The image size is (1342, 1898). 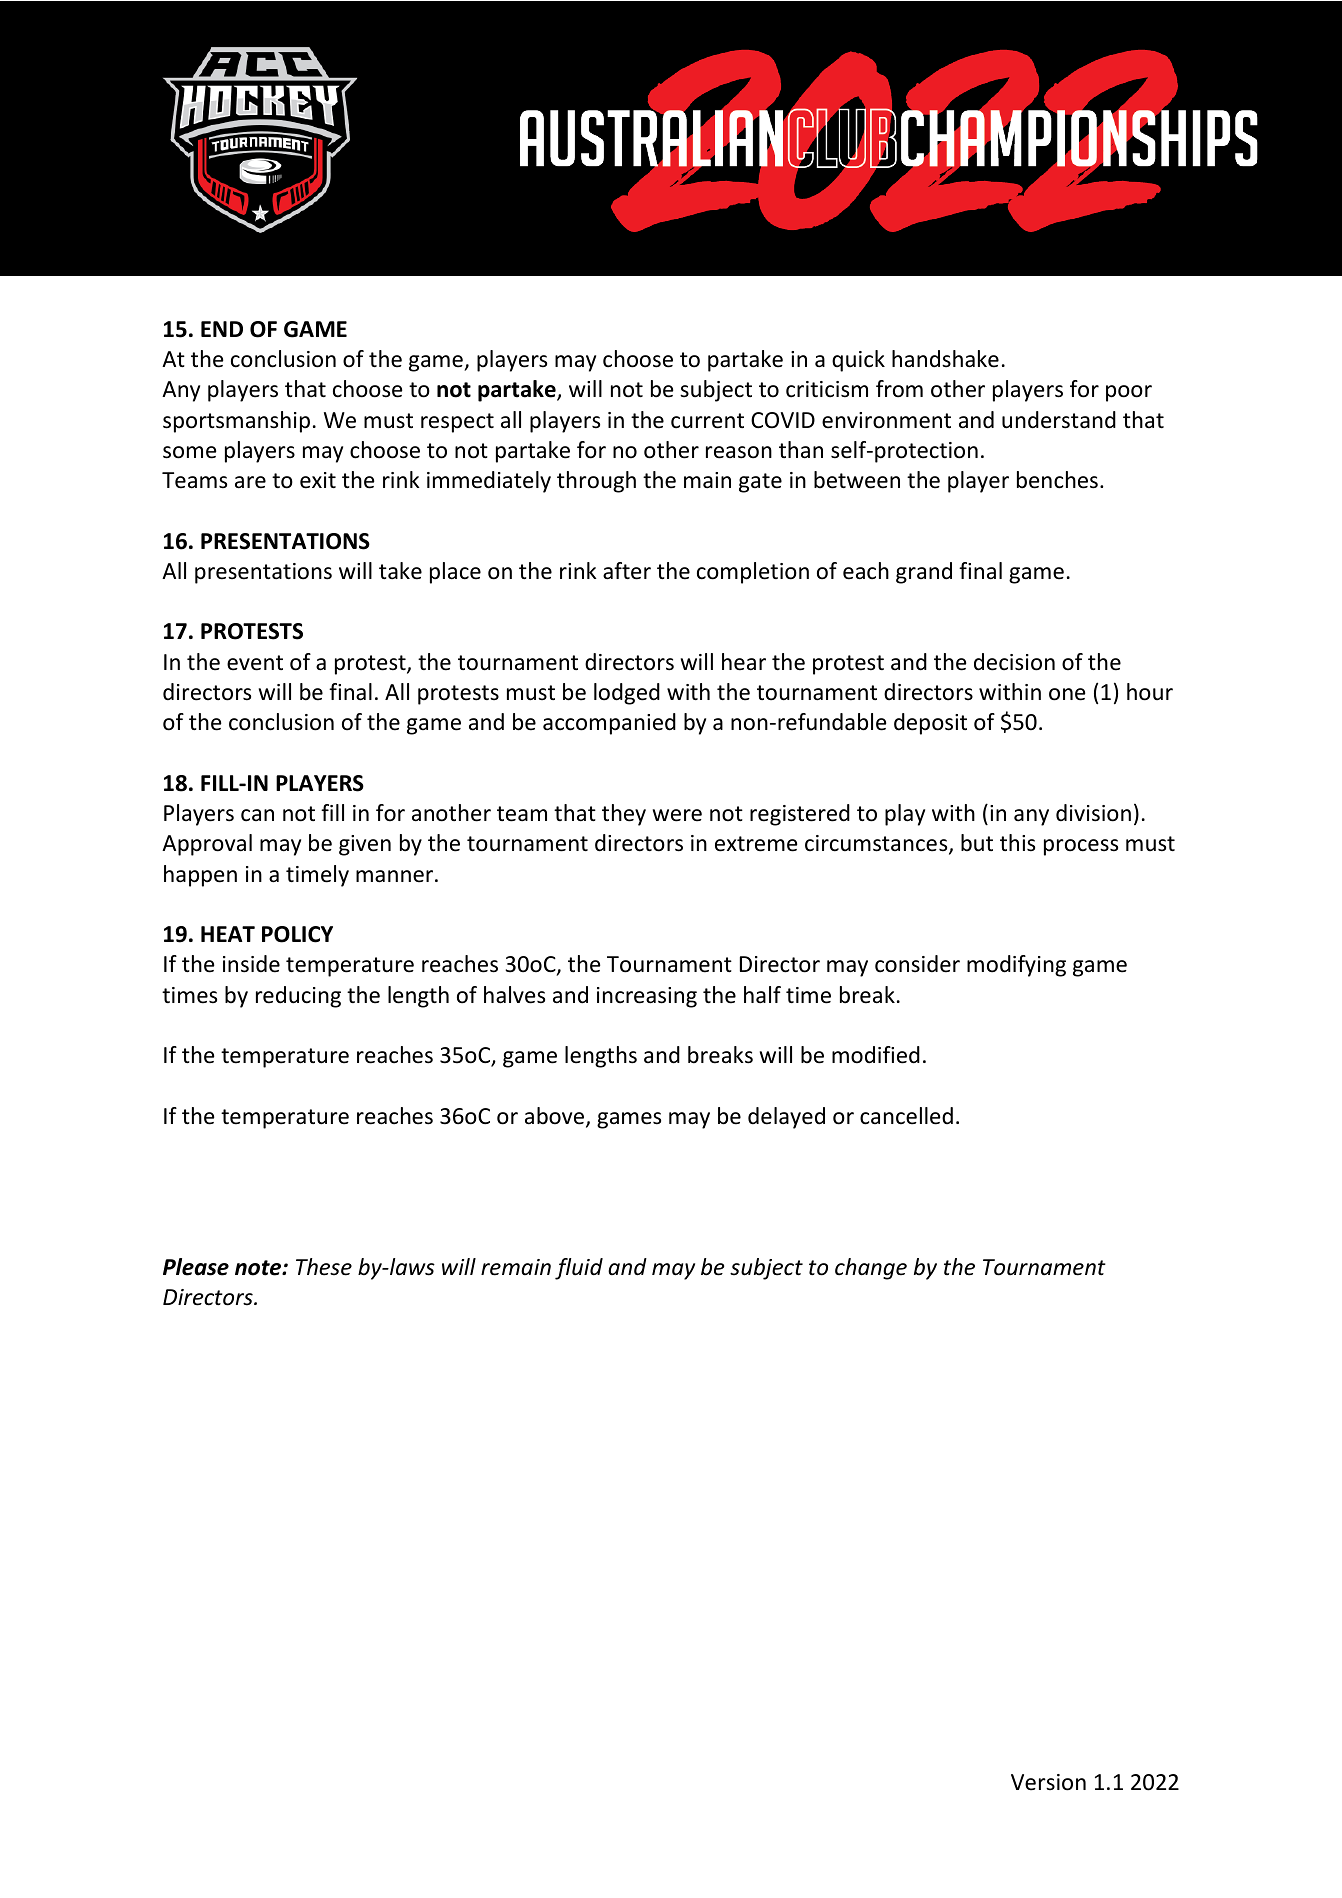 I want to click on decision, so click(x=1014, y=662).
